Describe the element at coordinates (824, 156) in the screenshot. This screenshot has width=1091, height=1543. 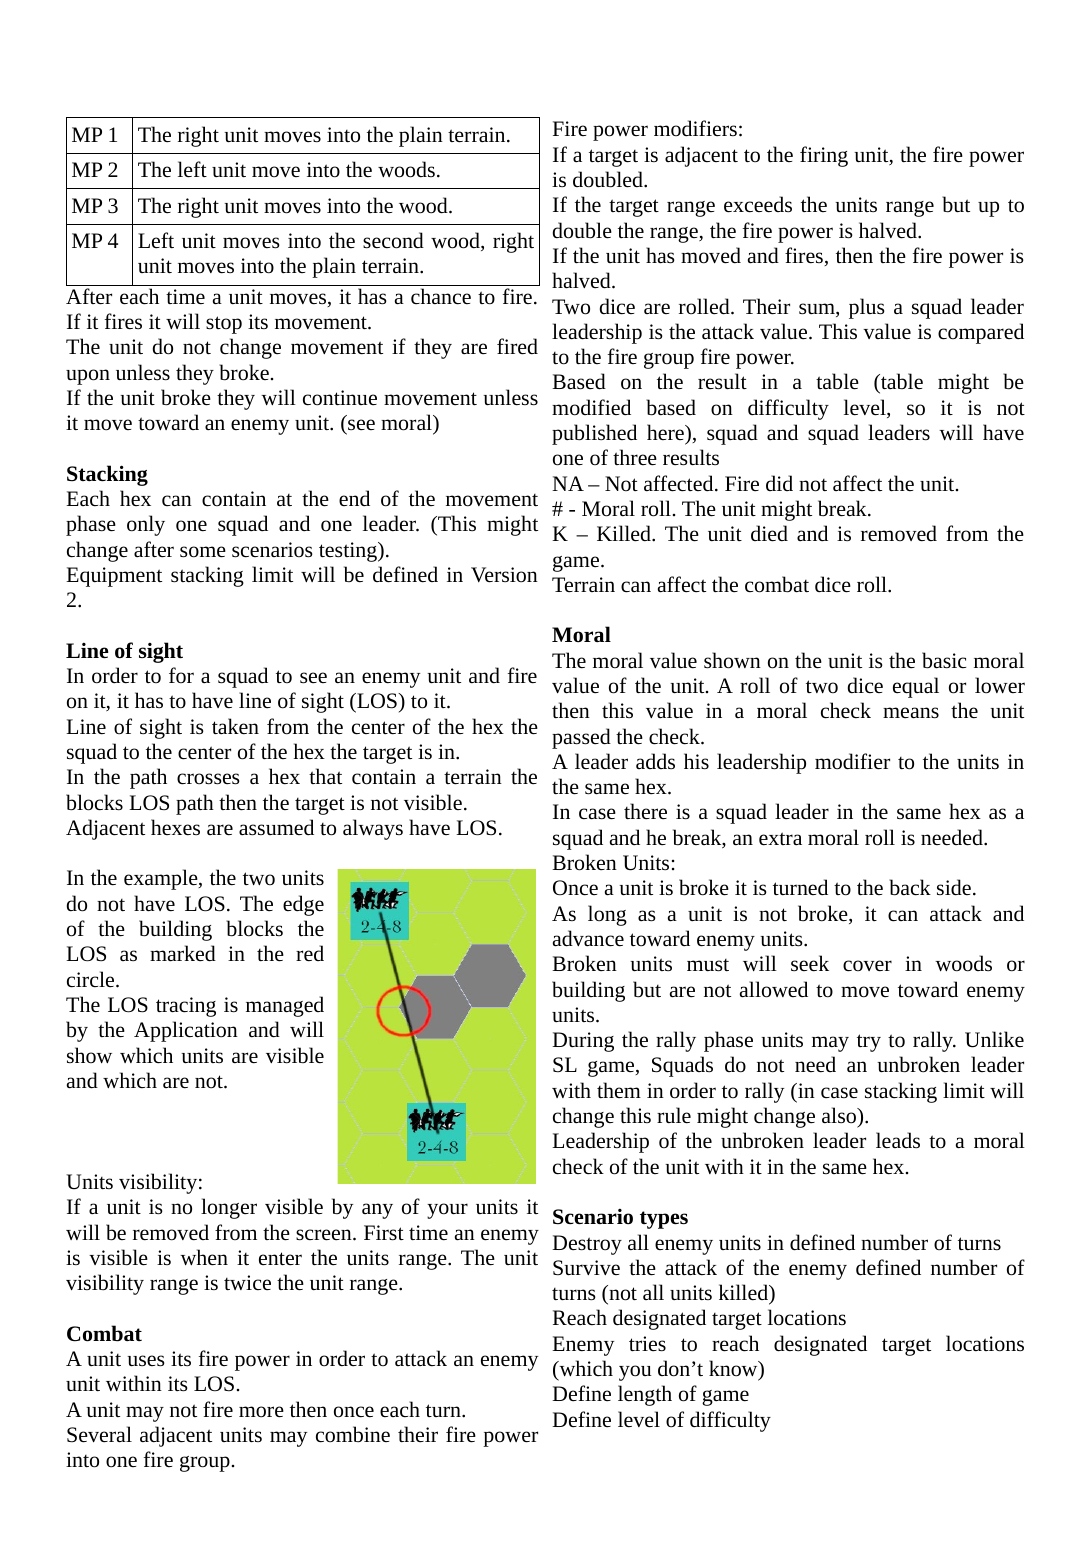
I see `firing` at that location.
